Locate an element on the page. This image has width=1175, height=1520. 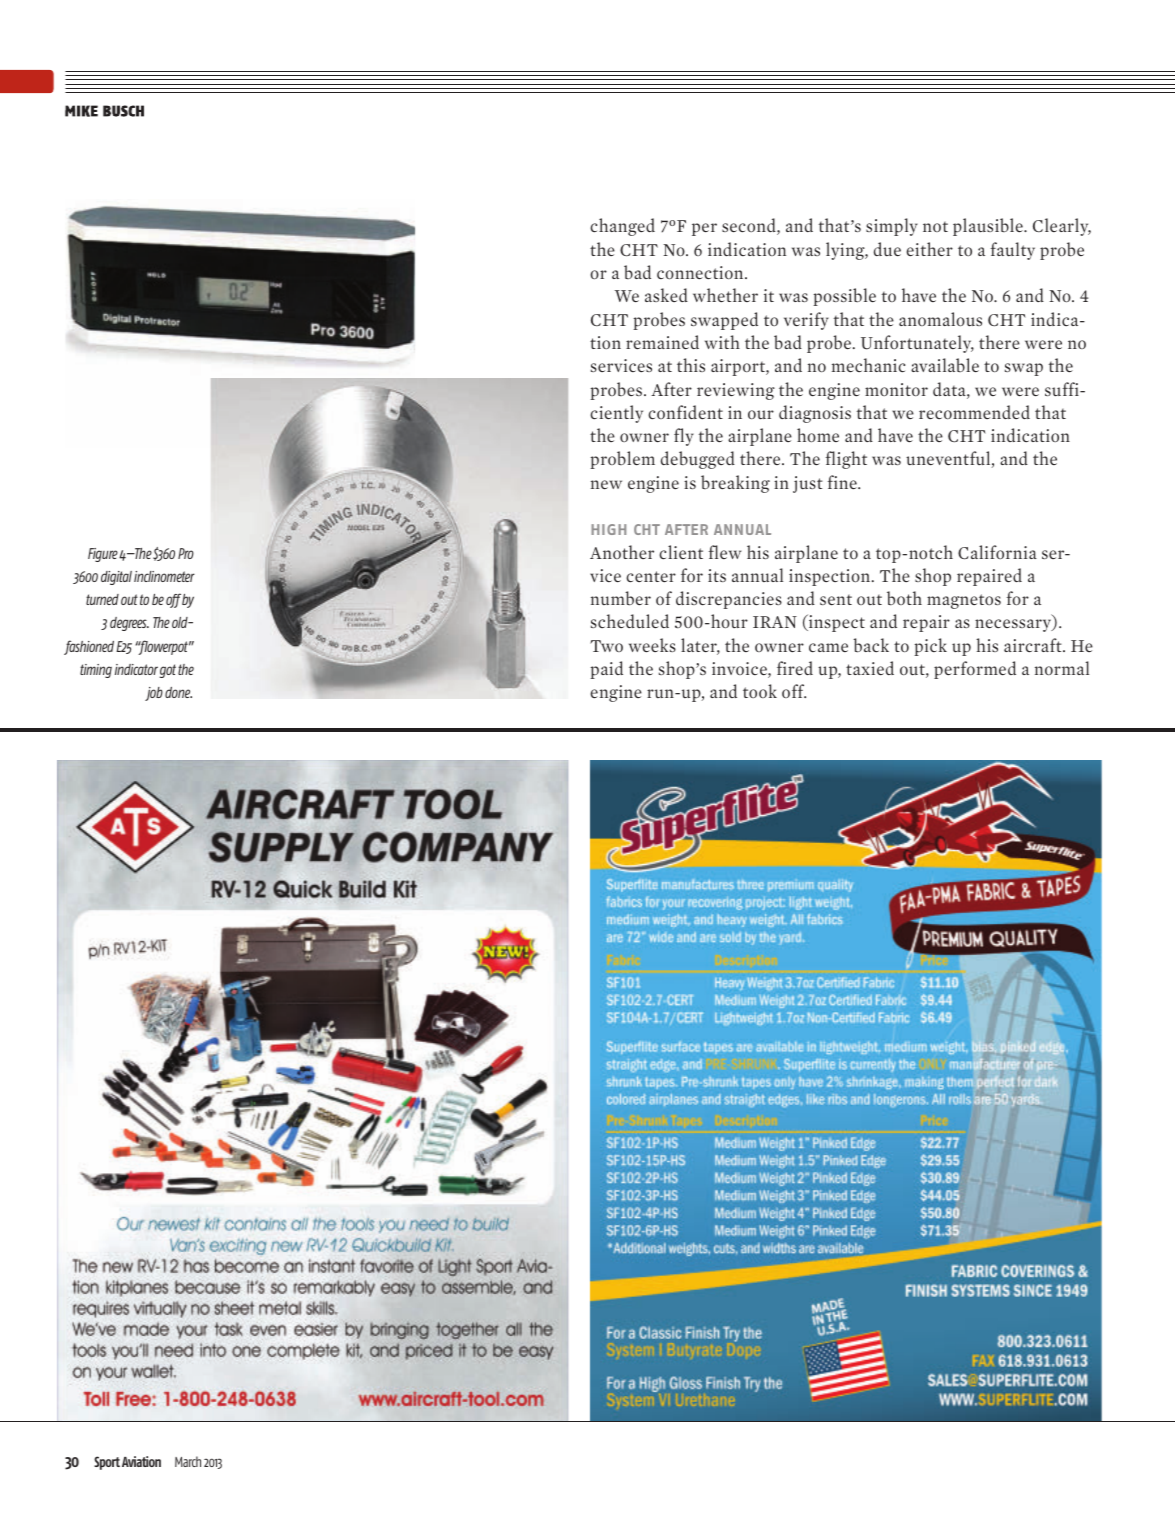
changed is located at coordinates (622, 227).
